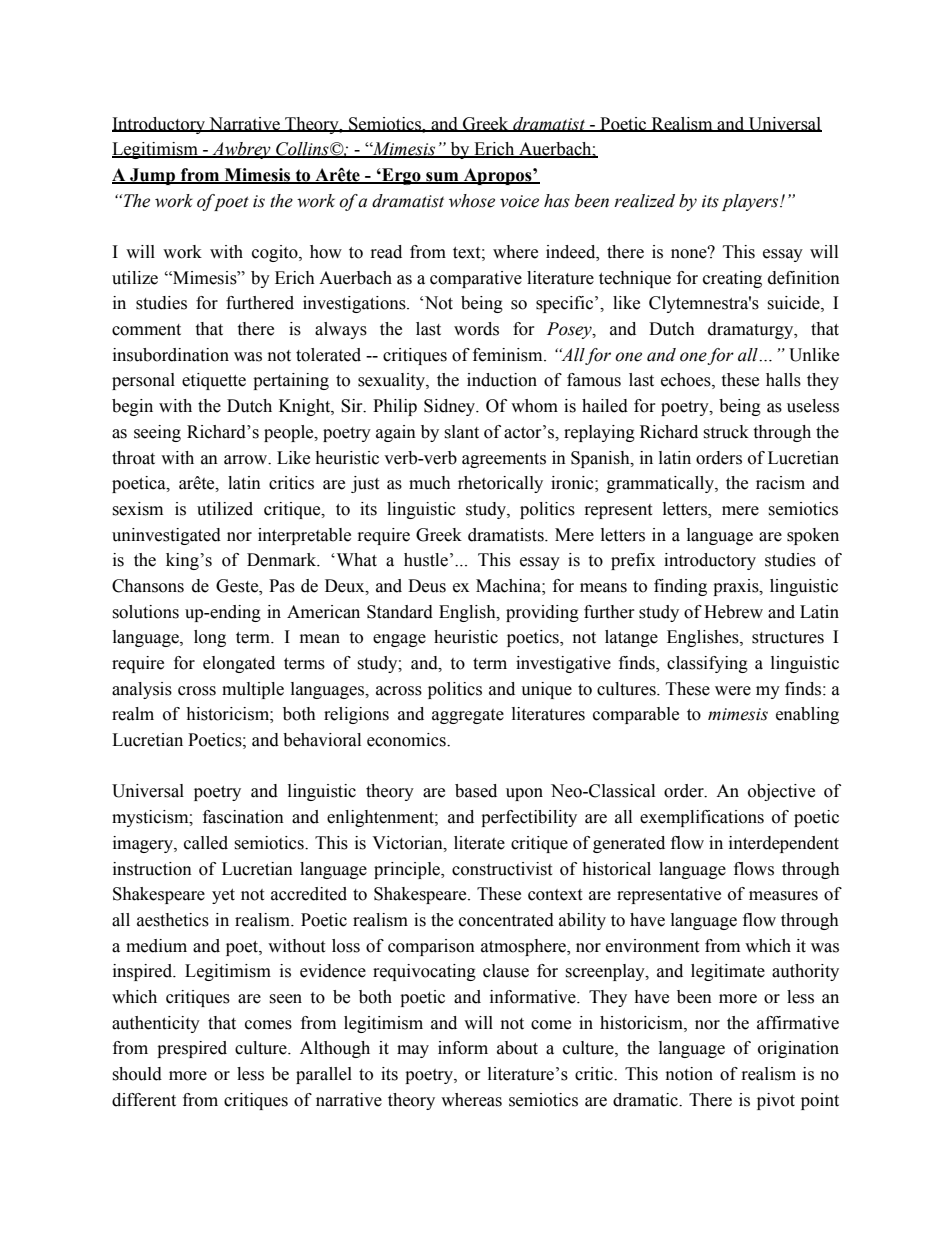 The image size is (952, 1233). What do you see at coordinates (152, 176) in the document?
I see `Jump` at bounding box center [152, 176].
